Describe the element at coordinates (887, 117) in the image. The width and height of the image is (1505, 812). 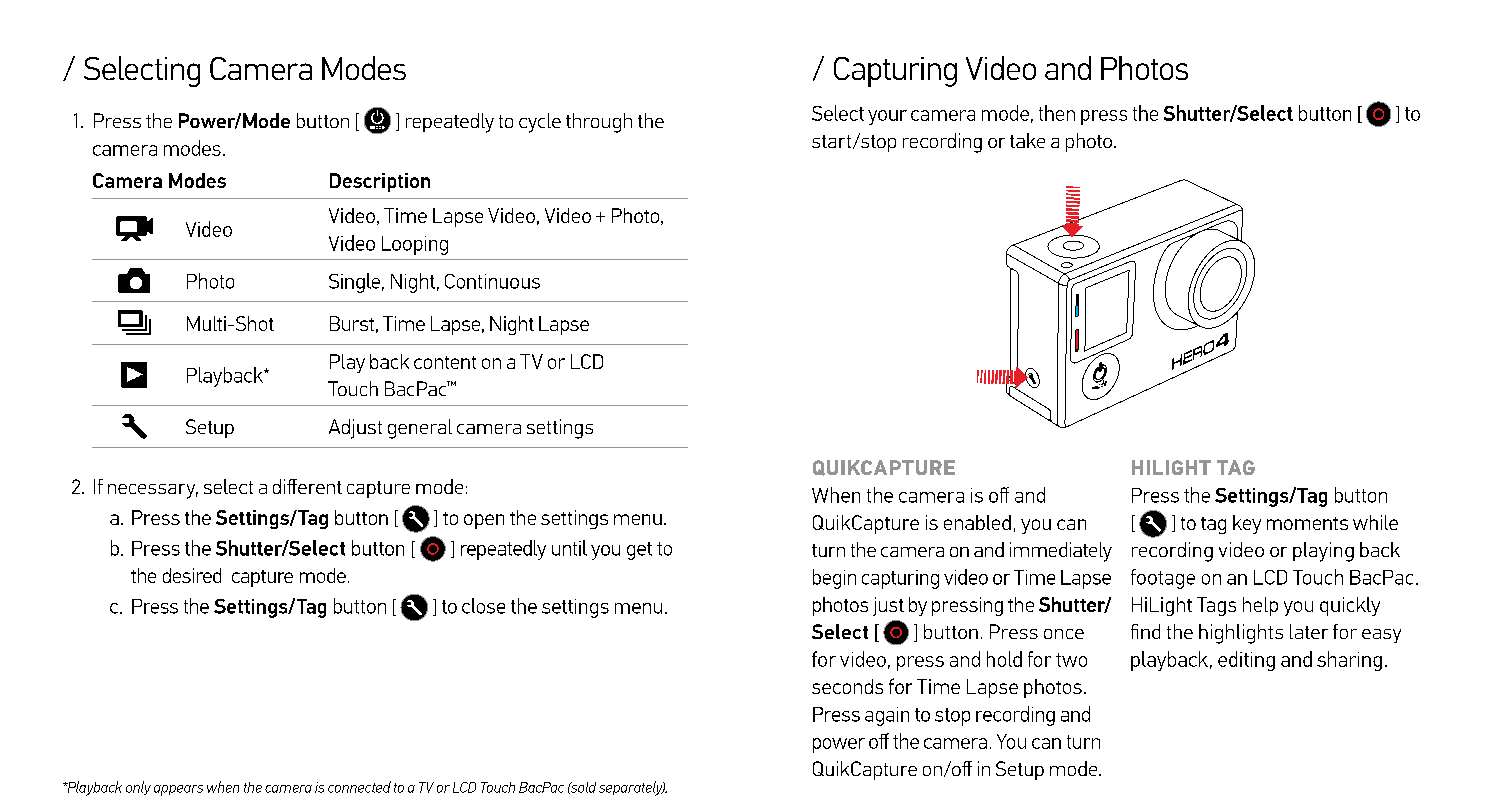
I see `your` at that location.
